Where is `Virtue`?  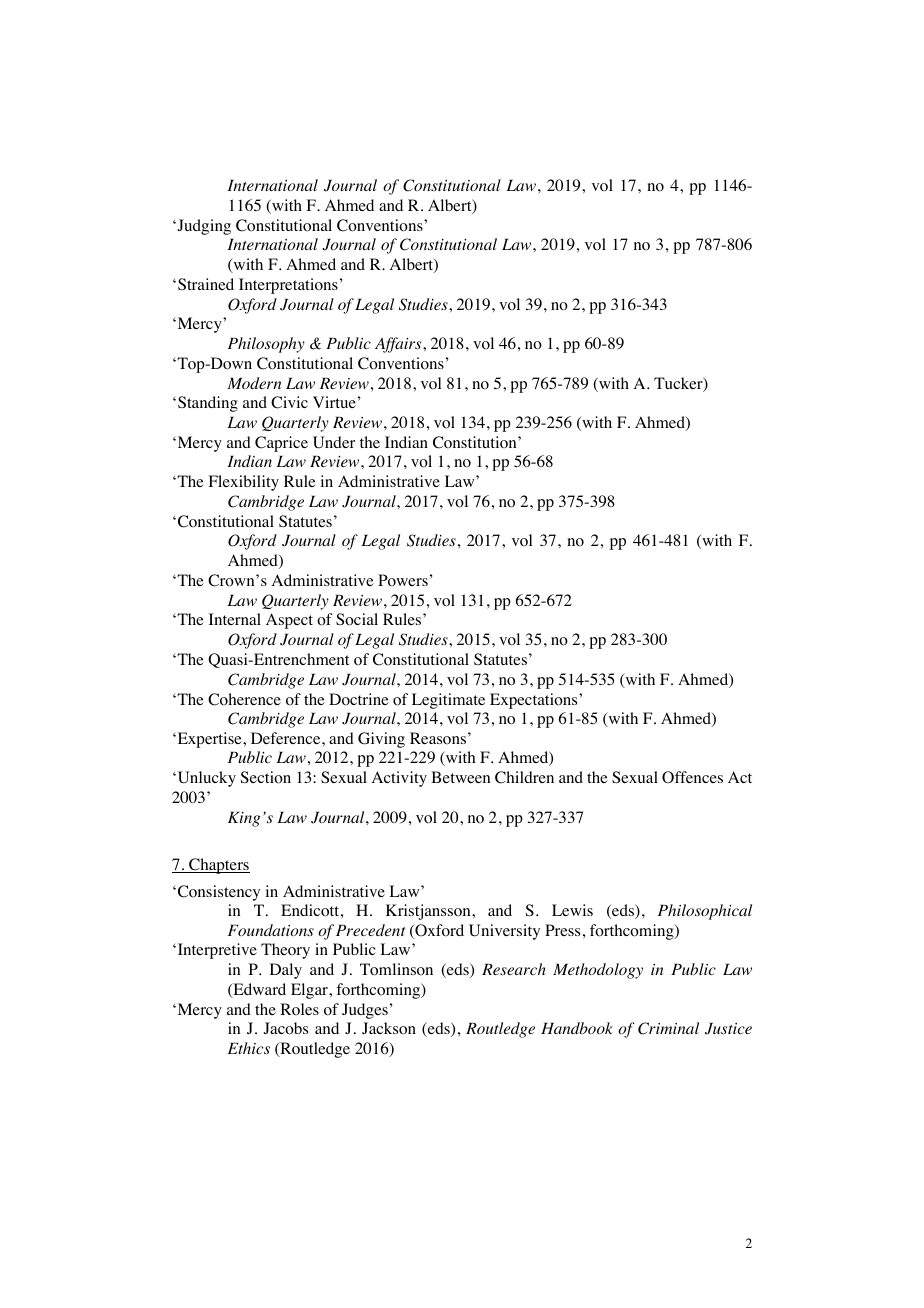 Virtue is located at coordinates (334, 402).
